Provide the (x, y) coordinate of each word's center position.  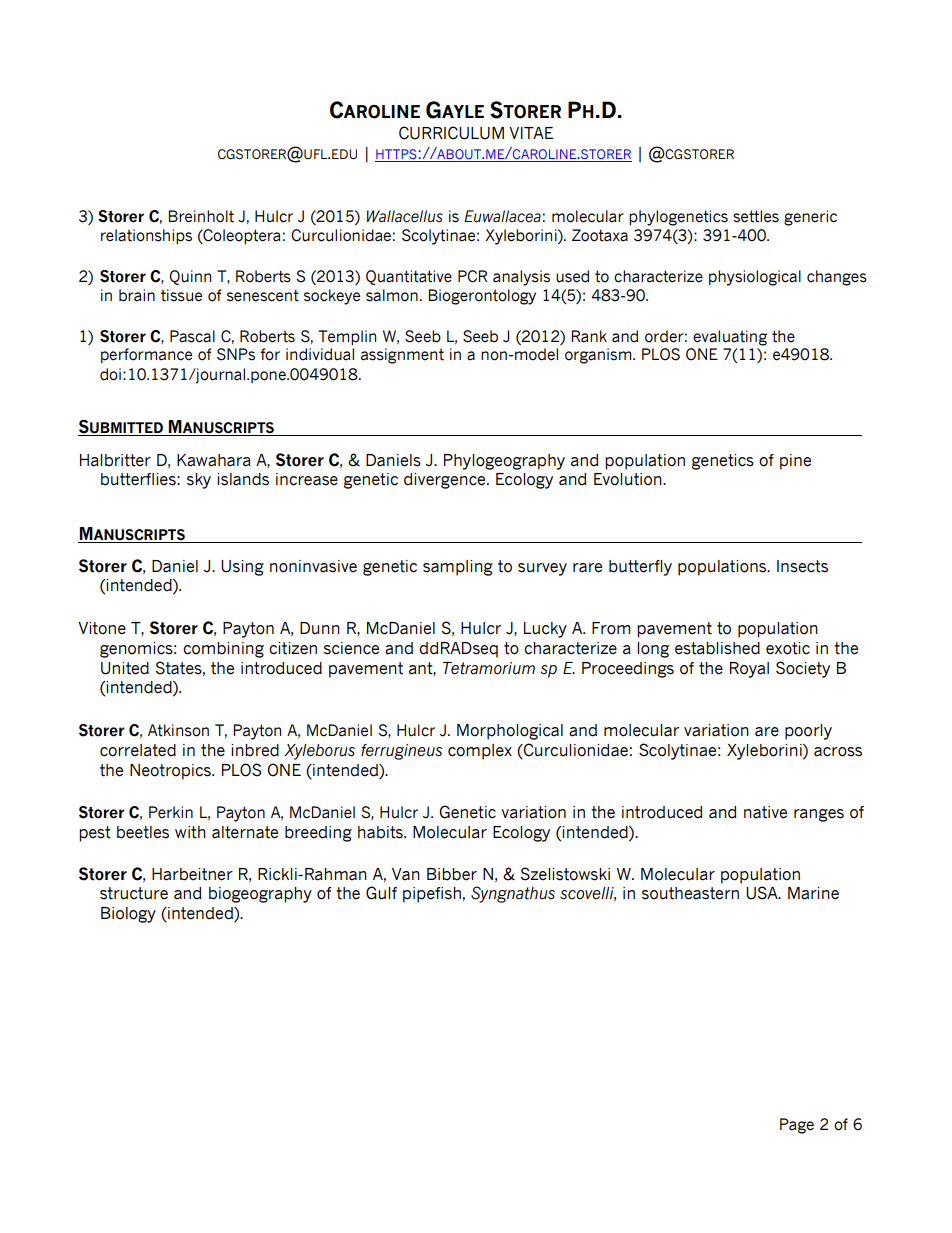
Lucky (545, 630)
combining (223, 650)
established (717, 648)
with (190, 832)
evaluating (730, 338)
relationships (146, 236)
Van (406, 874)
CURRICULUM (451, 133)
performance (146, 355)
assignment (402, 356)
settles (756, 216)
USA (763, 893)
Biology (128, 915)
